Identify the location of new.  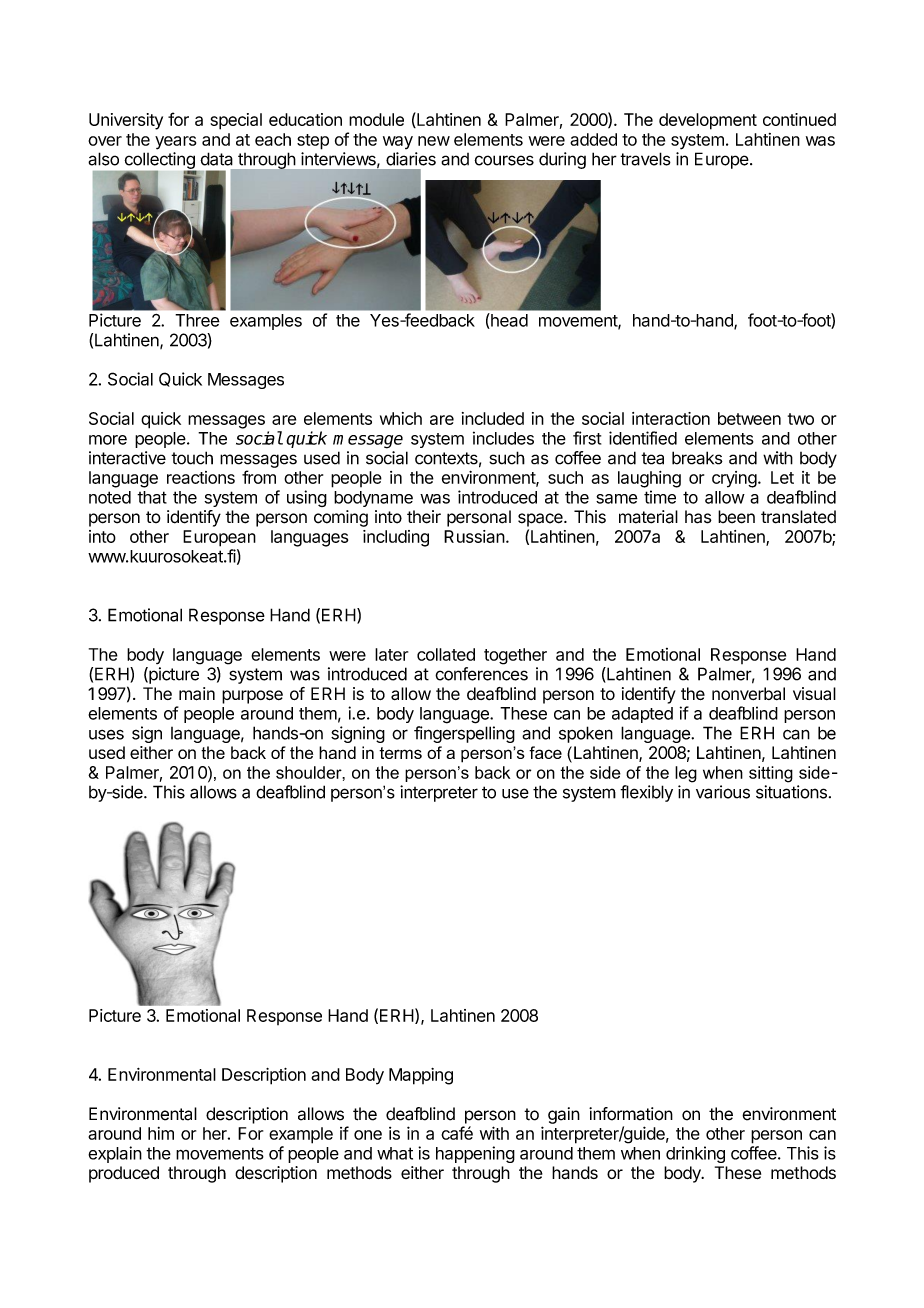
(434, 141).
